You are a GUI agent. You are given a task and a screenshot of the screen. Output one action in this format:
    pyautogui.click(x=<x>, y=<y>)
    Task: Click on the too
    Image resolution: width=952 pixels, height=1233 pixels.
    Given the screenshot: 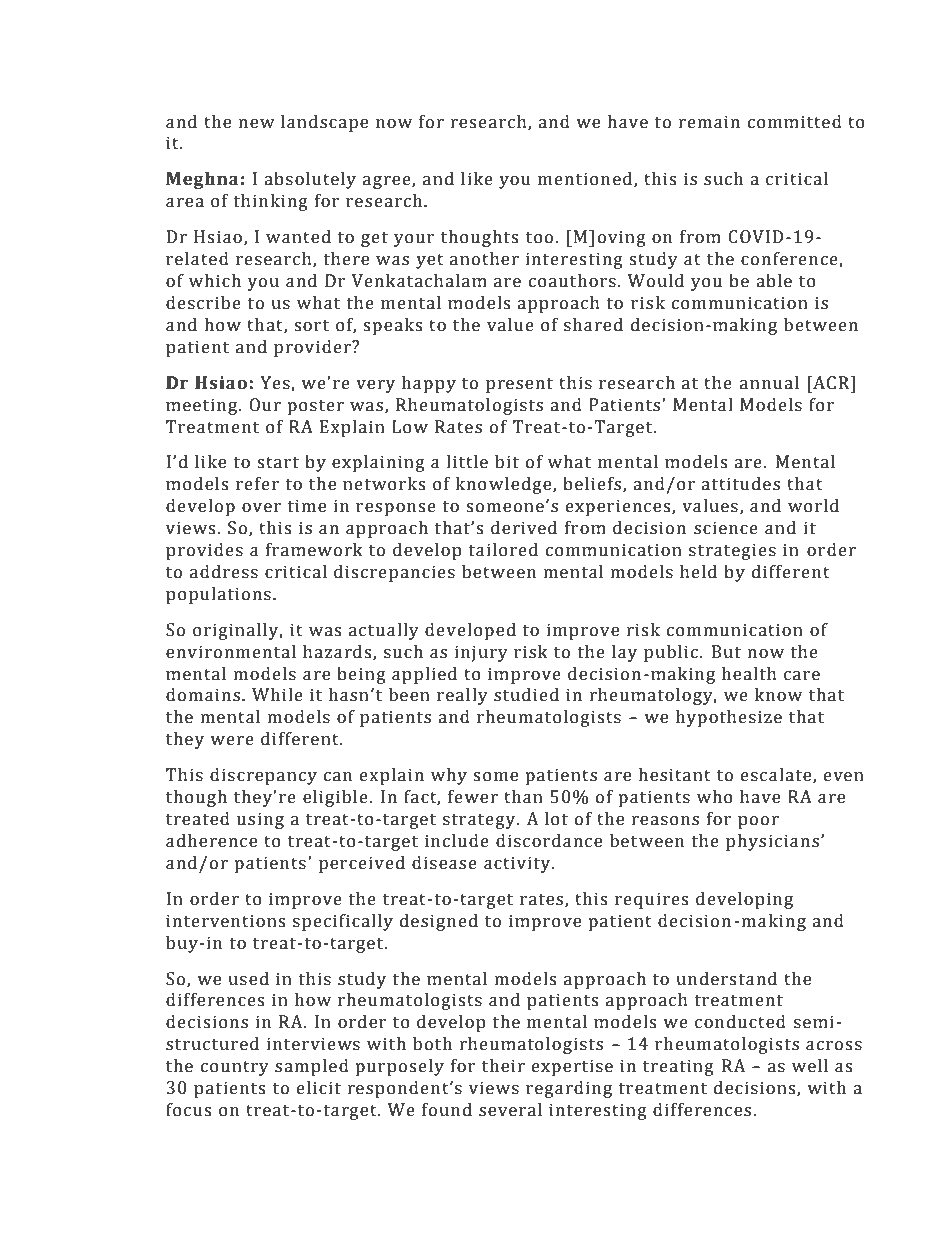 What is the action you would take?
    pyautogui.click(x=539, y=238)
